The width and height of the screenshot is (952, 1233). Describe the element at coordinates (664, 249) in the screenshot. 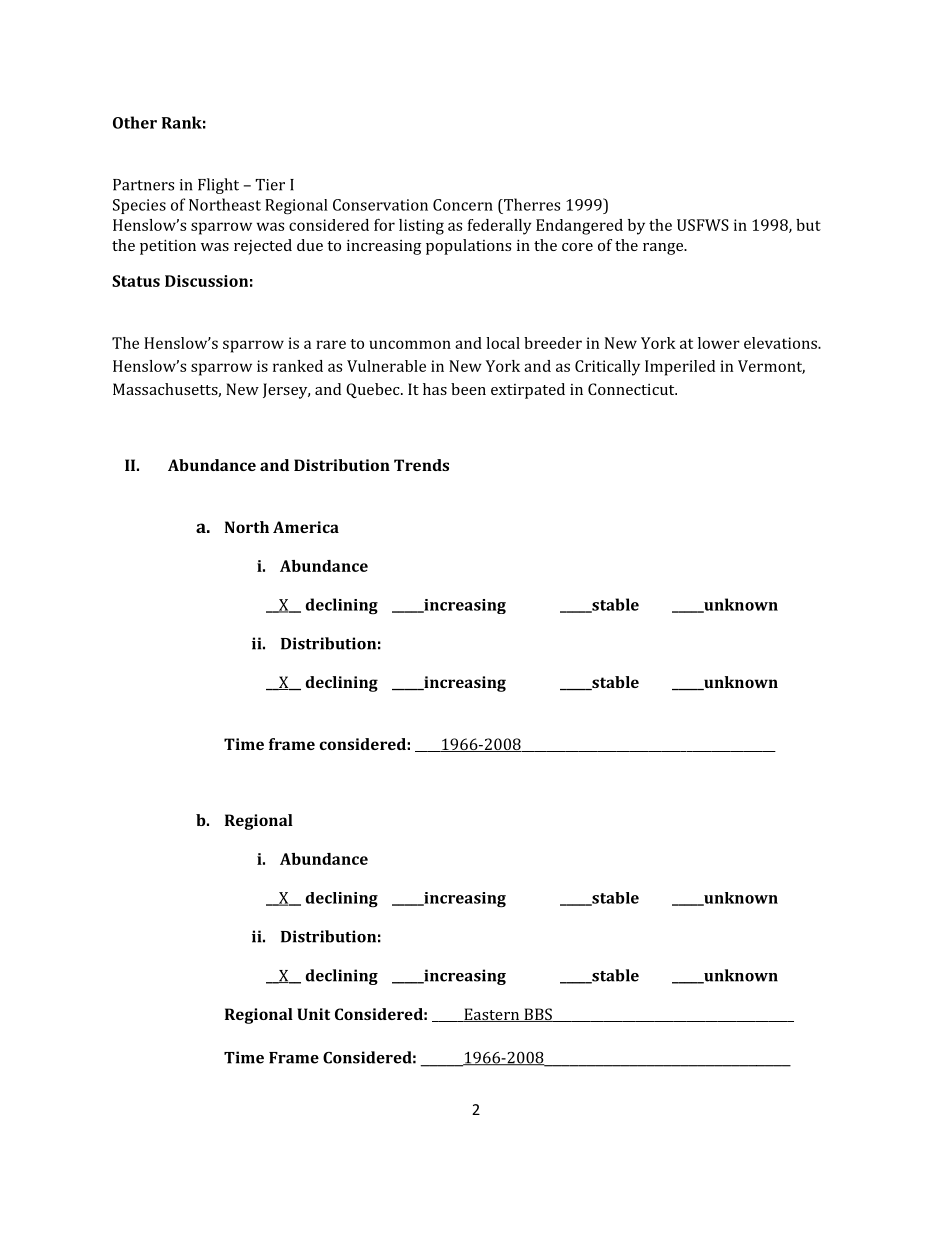

I see `range` at that location.
